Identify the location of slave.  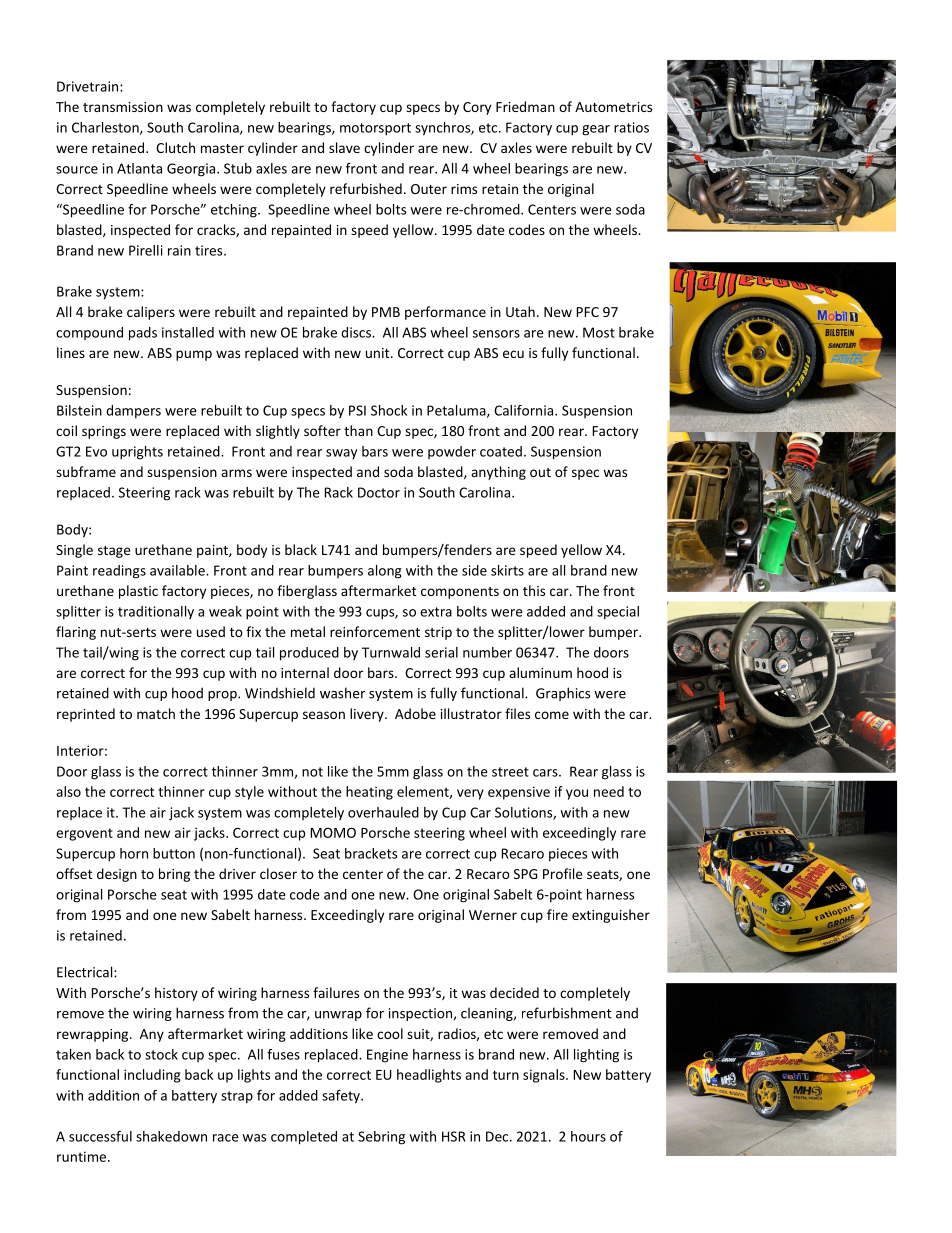
(344, 147).
